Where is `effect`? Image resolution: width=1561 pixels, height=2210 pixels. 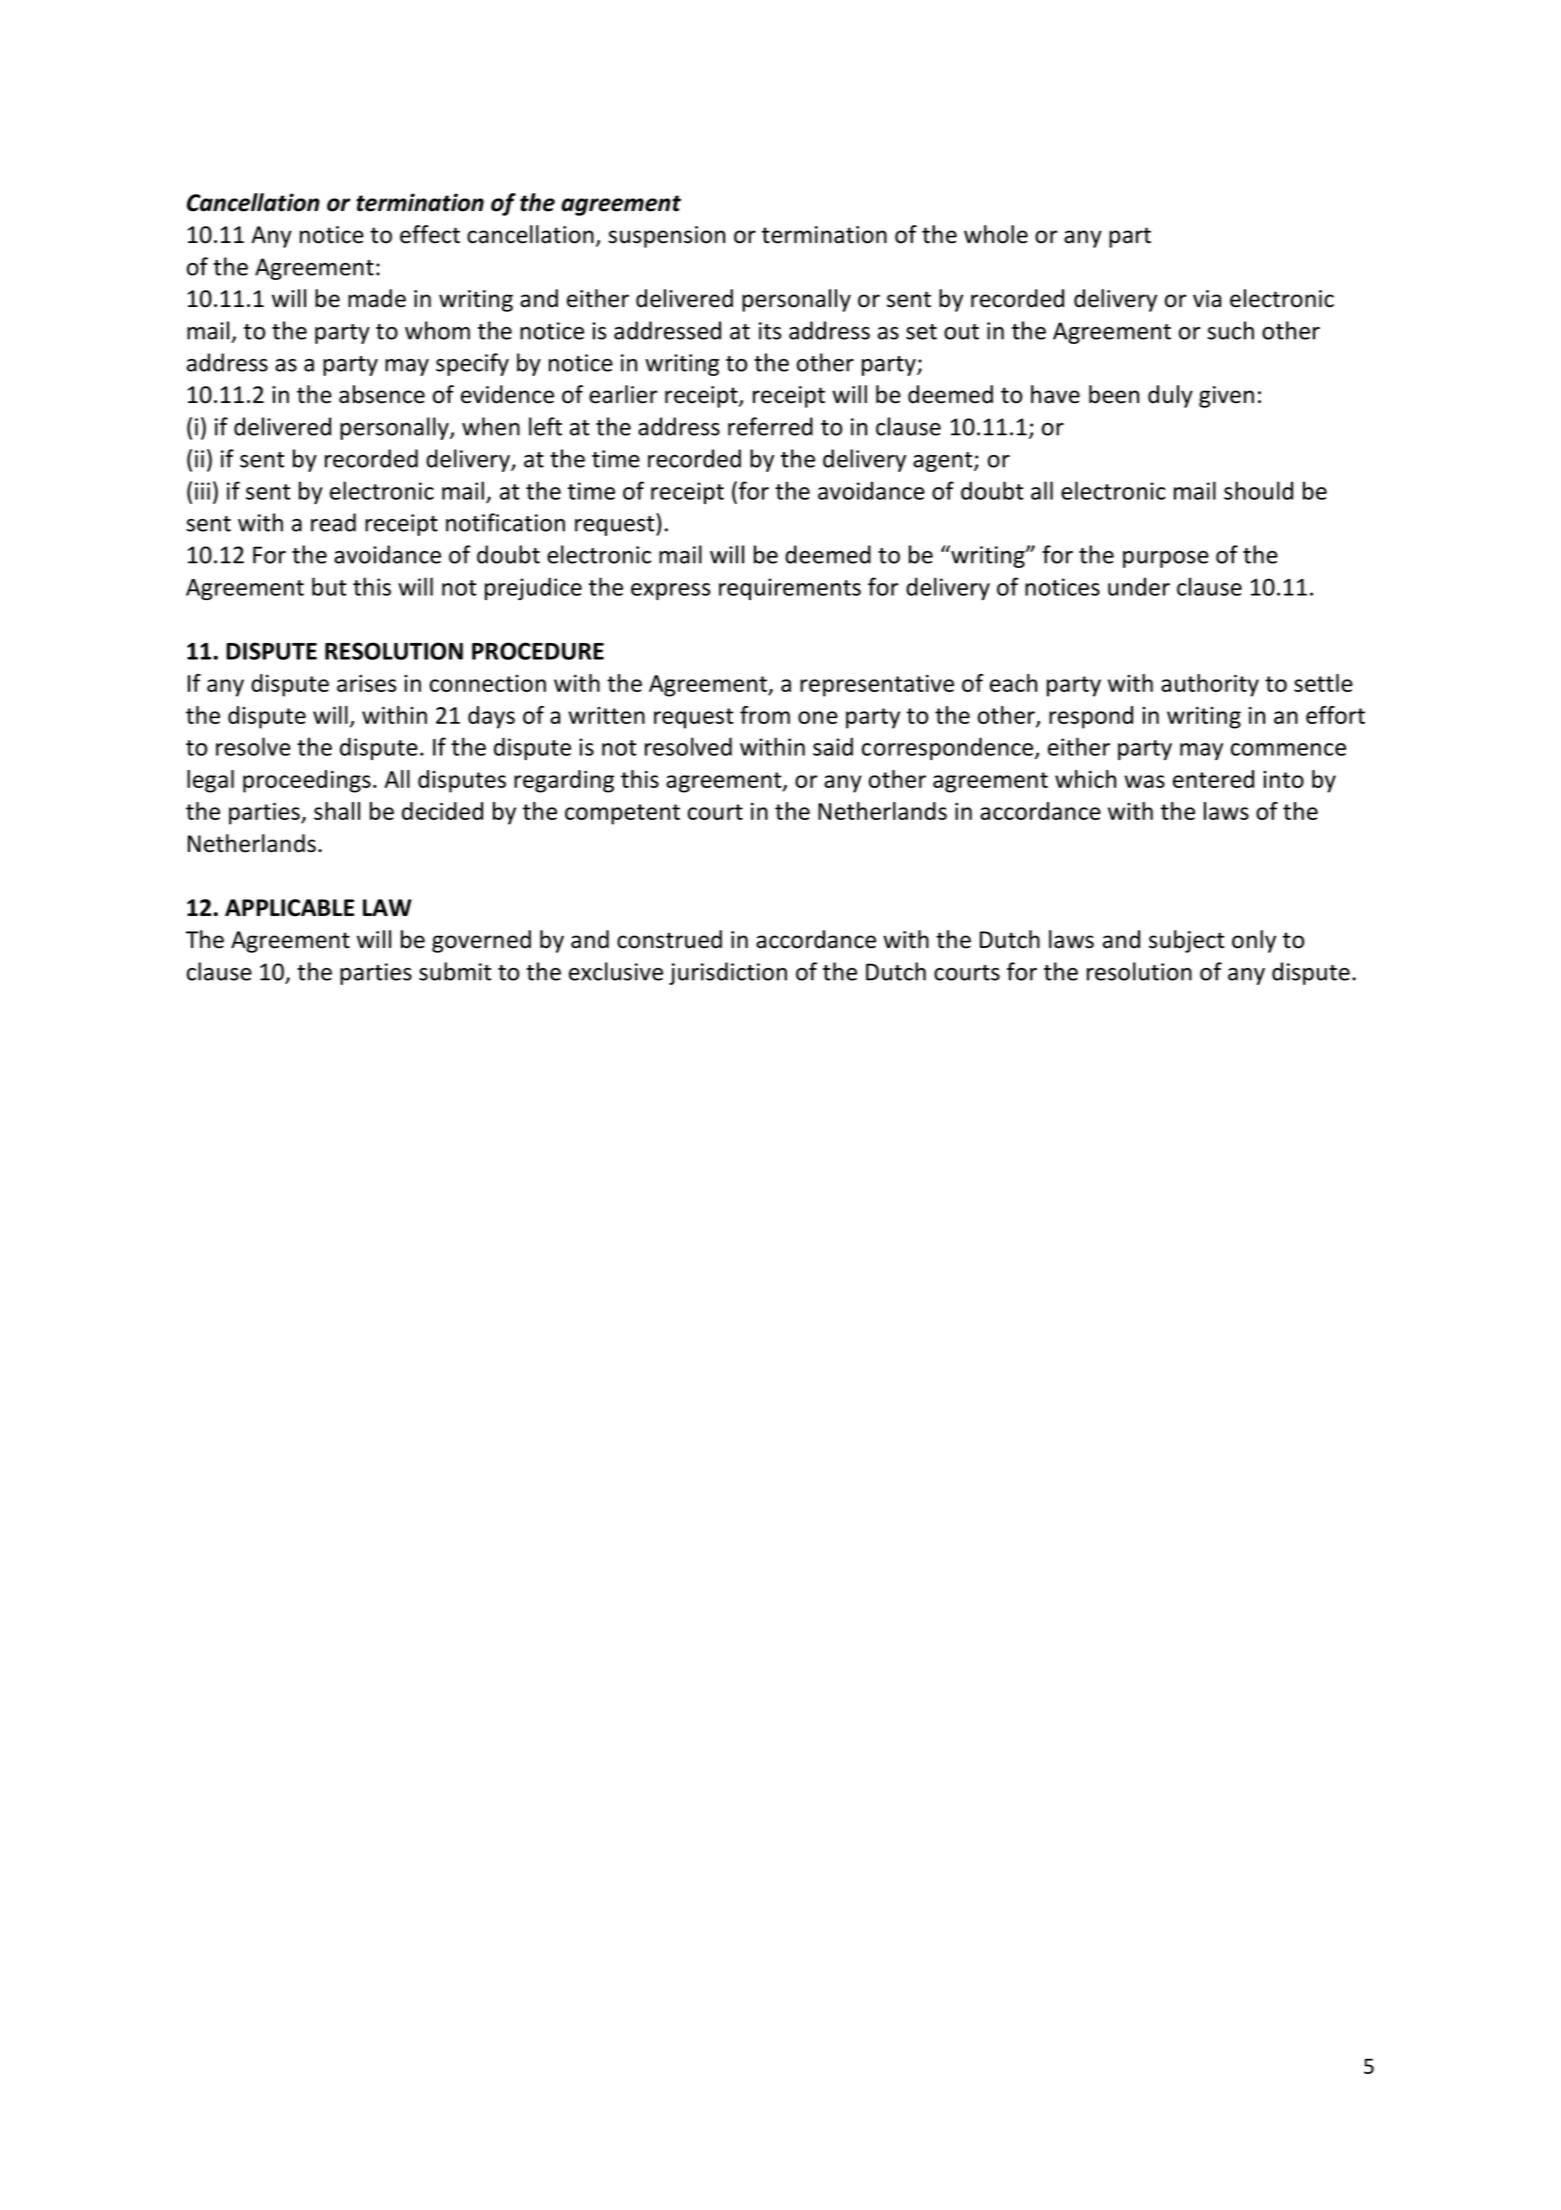
effect is located at coordinates (430, 234).
